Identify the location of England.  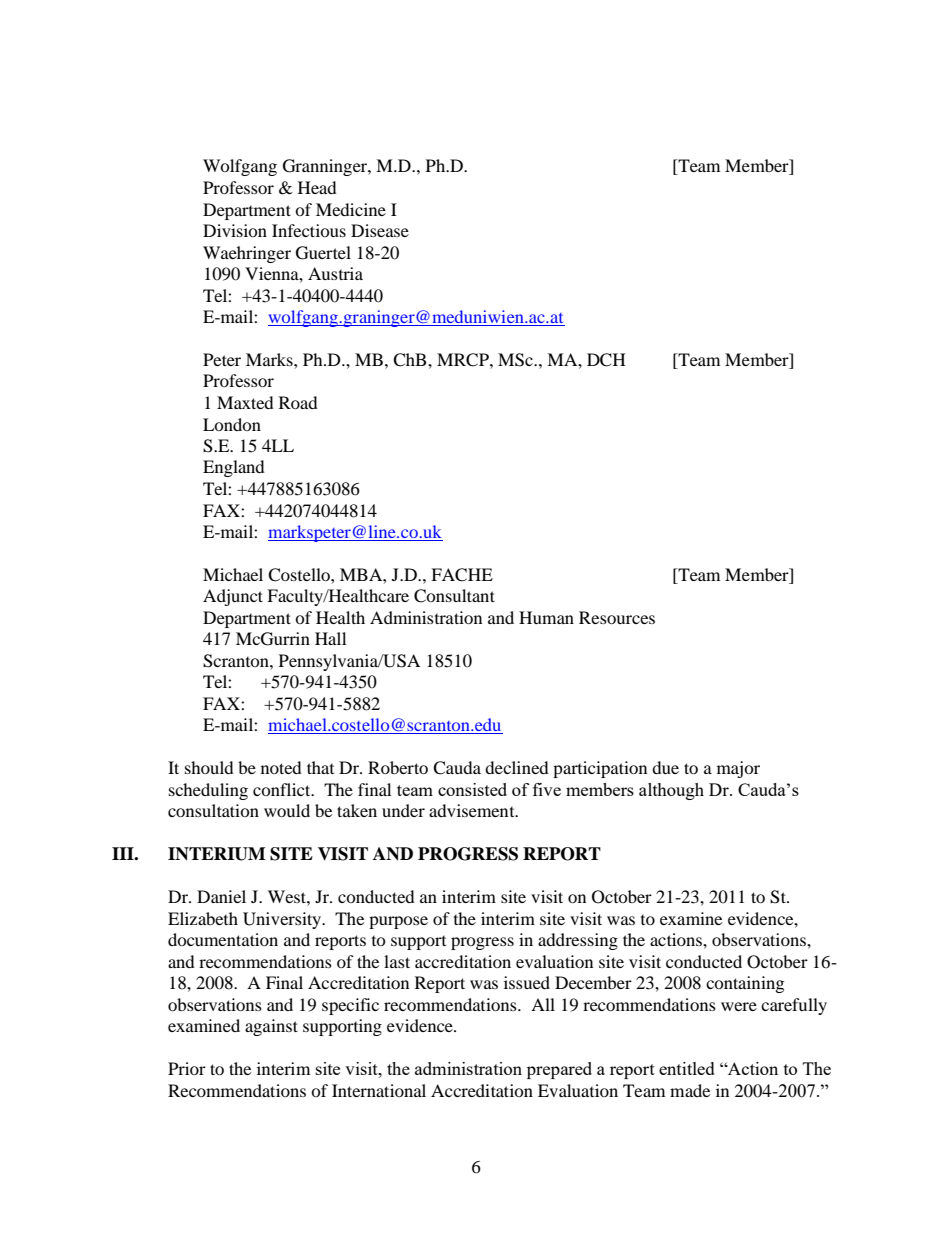
(234, 468).
